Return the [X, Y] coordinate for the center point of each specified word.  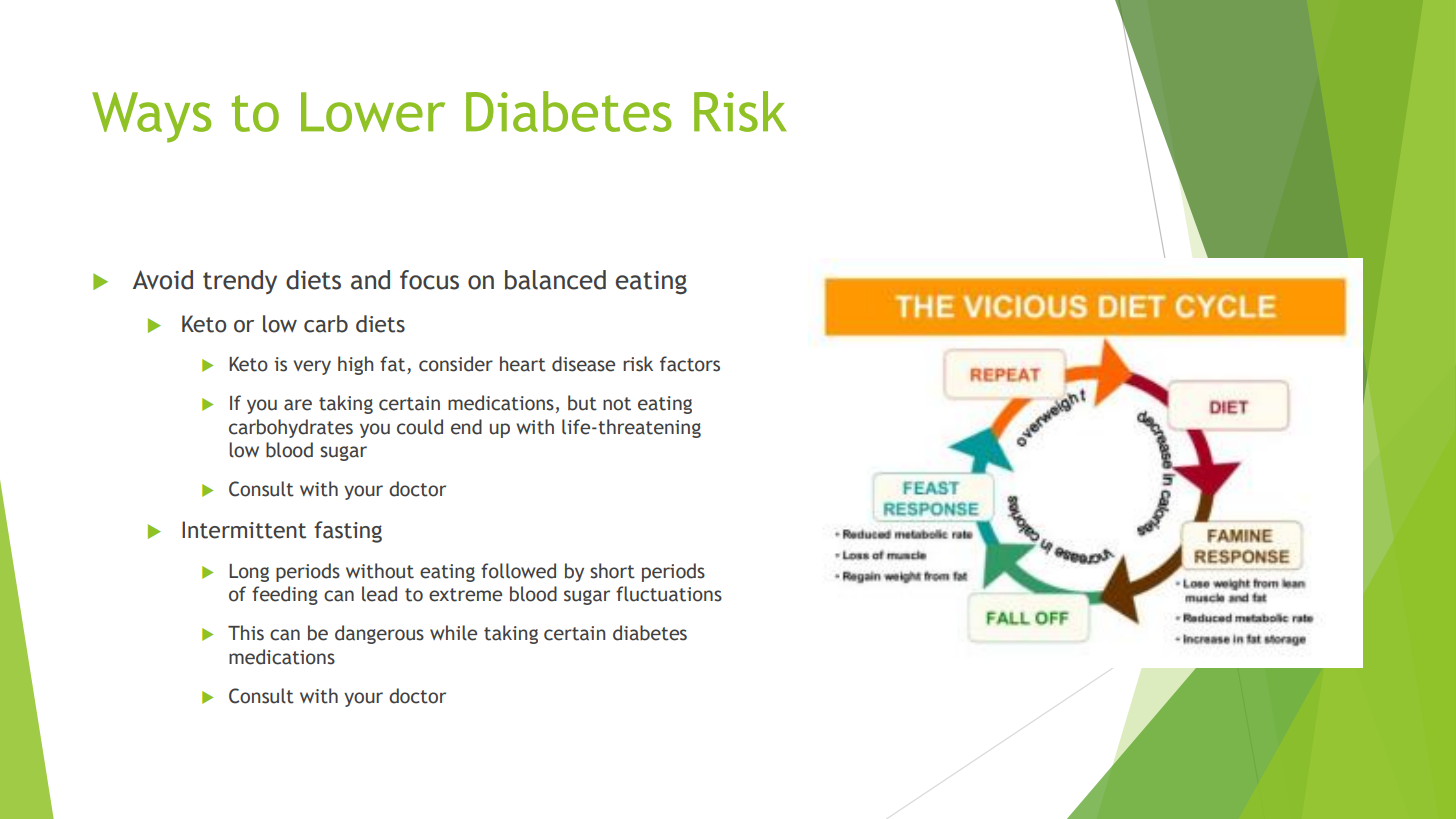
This [246, 633]
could [420, 427]
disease [583, 364]
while [453, 633]
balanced [555, 280]
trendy [240, 282]
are [298, 405]
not [617, 404]
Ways [152, 117]
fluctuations [669, 594]
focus [429, 280]
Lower [373, 112]
